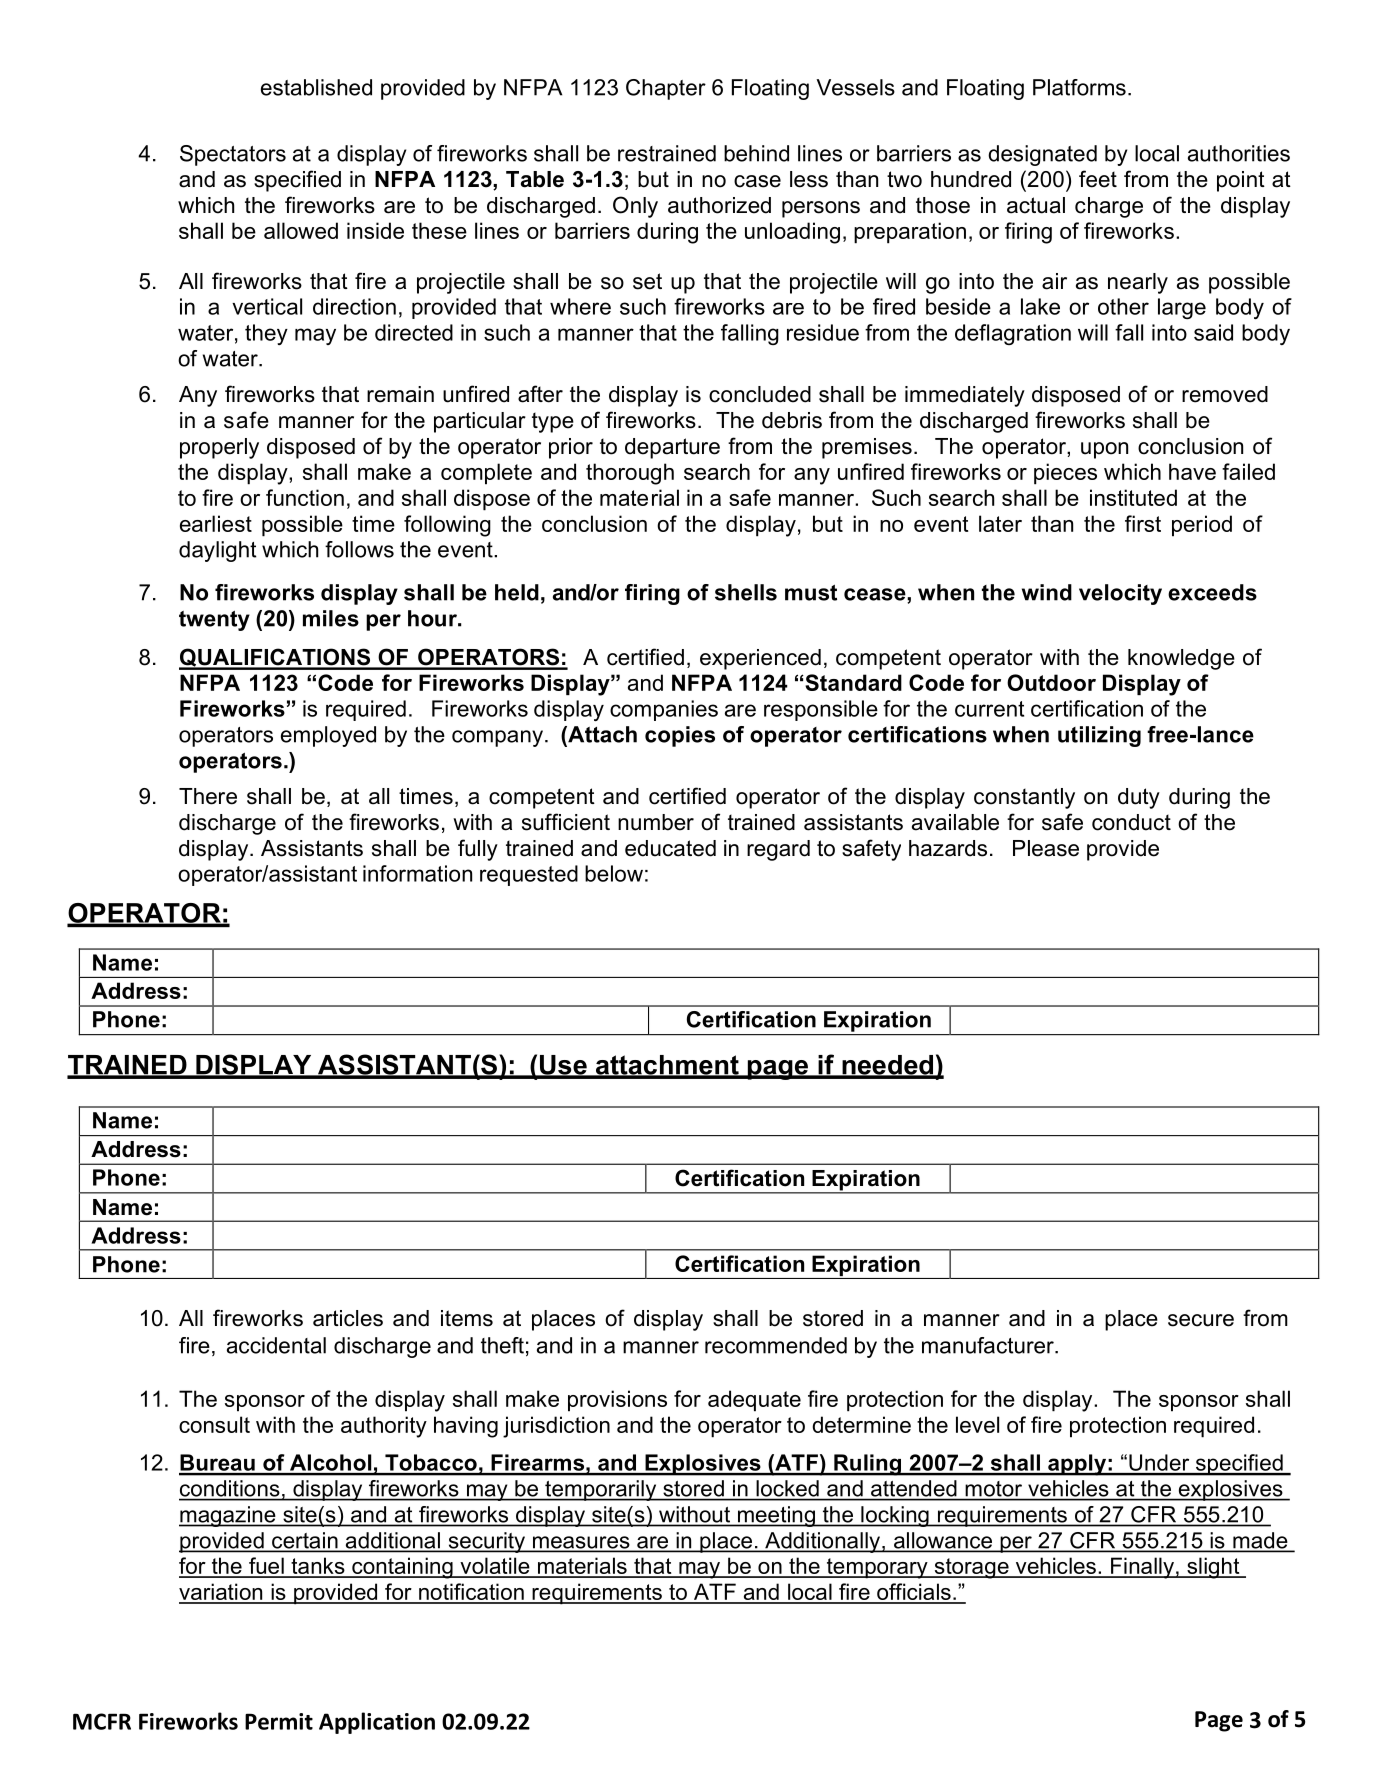 Image resolution: width=1377 pixels, height=1782 pixels. What do you see at coordinates (1143, 523) in the image?
I see `first` at bounding box center [1143, 523].
